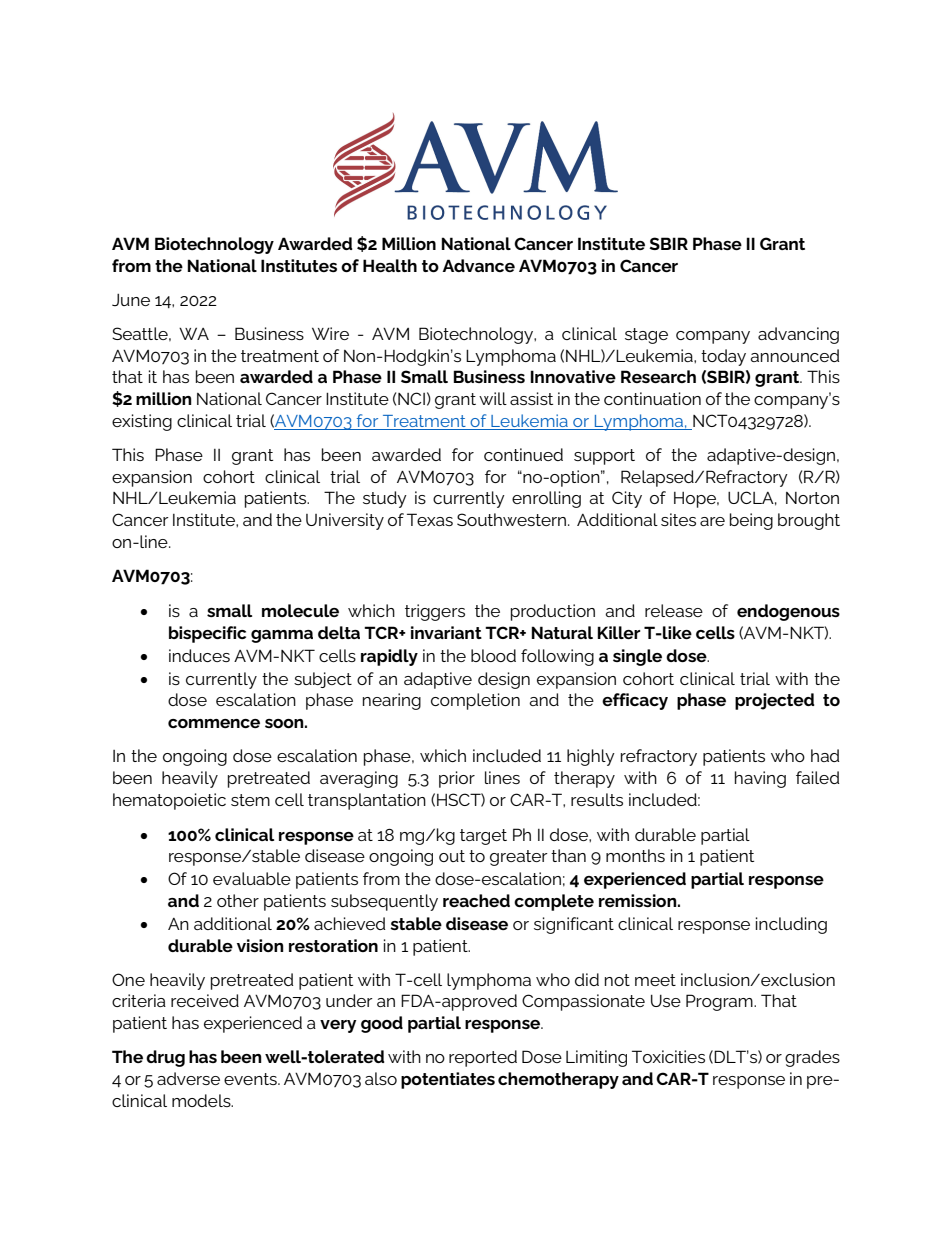 The width and height of the page is (952, 1233). Describe the element at coordinates (131, 300) in the page. I see `June` at that location.
